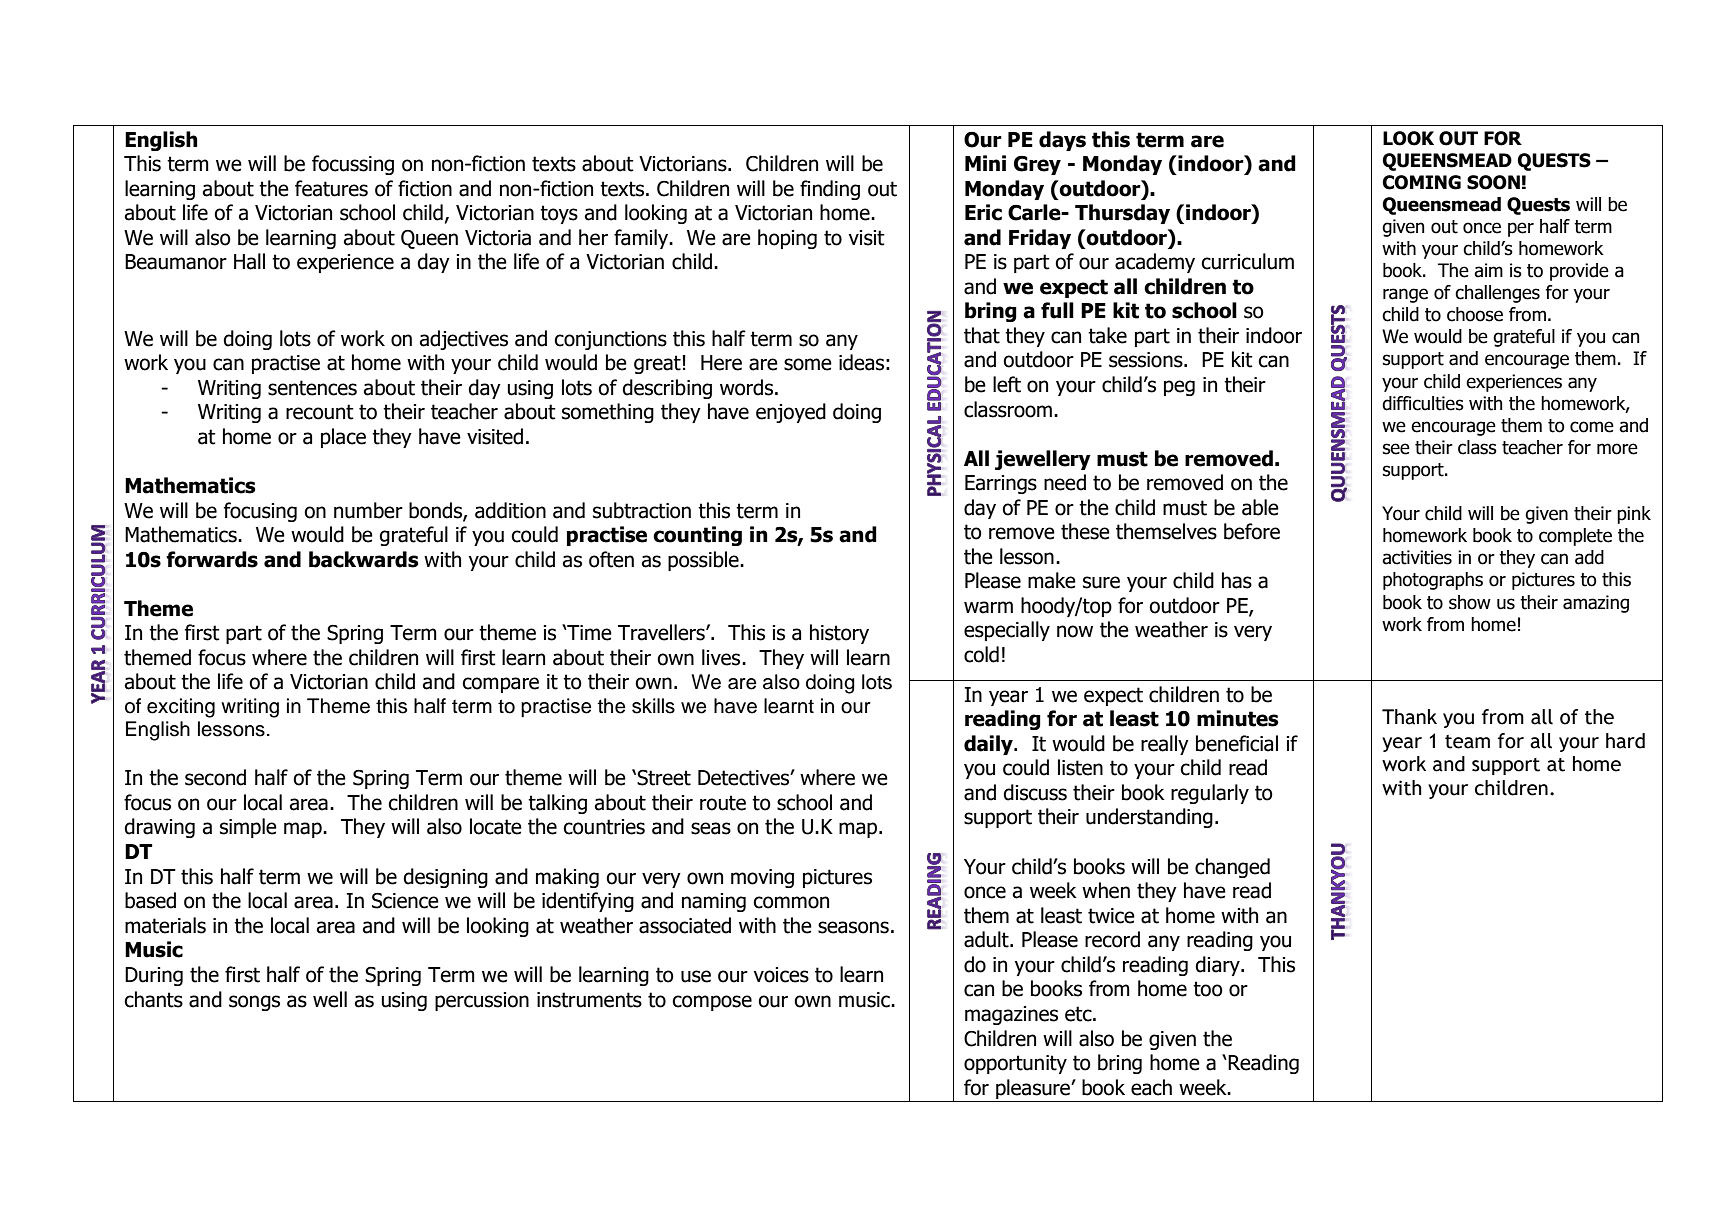 This screenshot has width=1713, height=1211. I want to click on team, so click(1467, 742).
